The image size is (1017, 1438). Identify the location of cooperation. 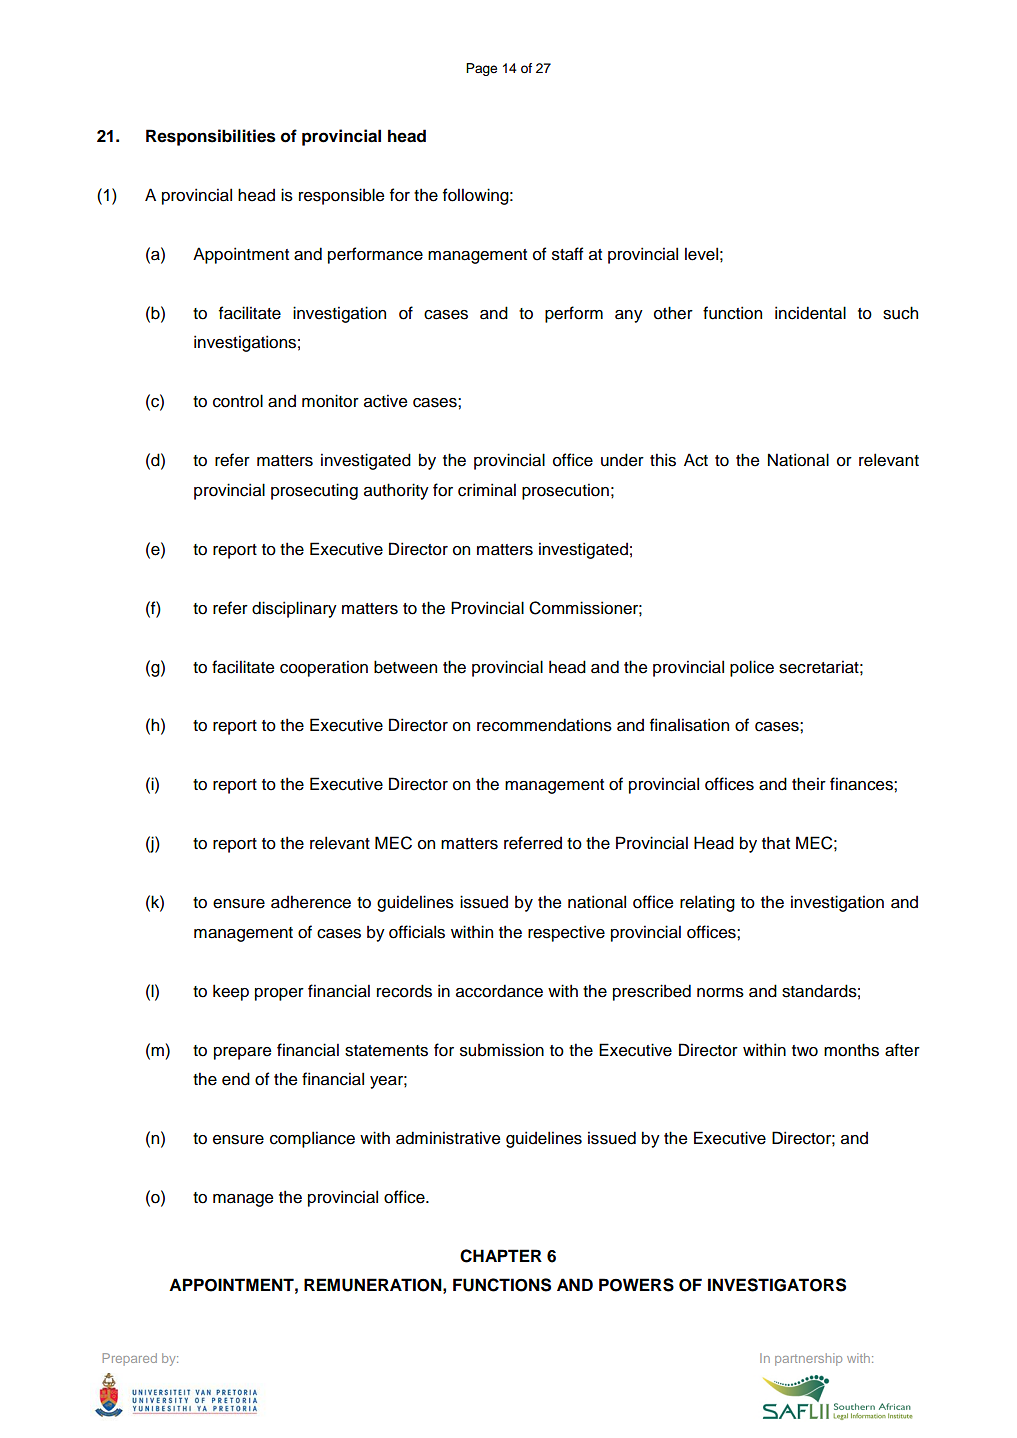
(324, 668).
